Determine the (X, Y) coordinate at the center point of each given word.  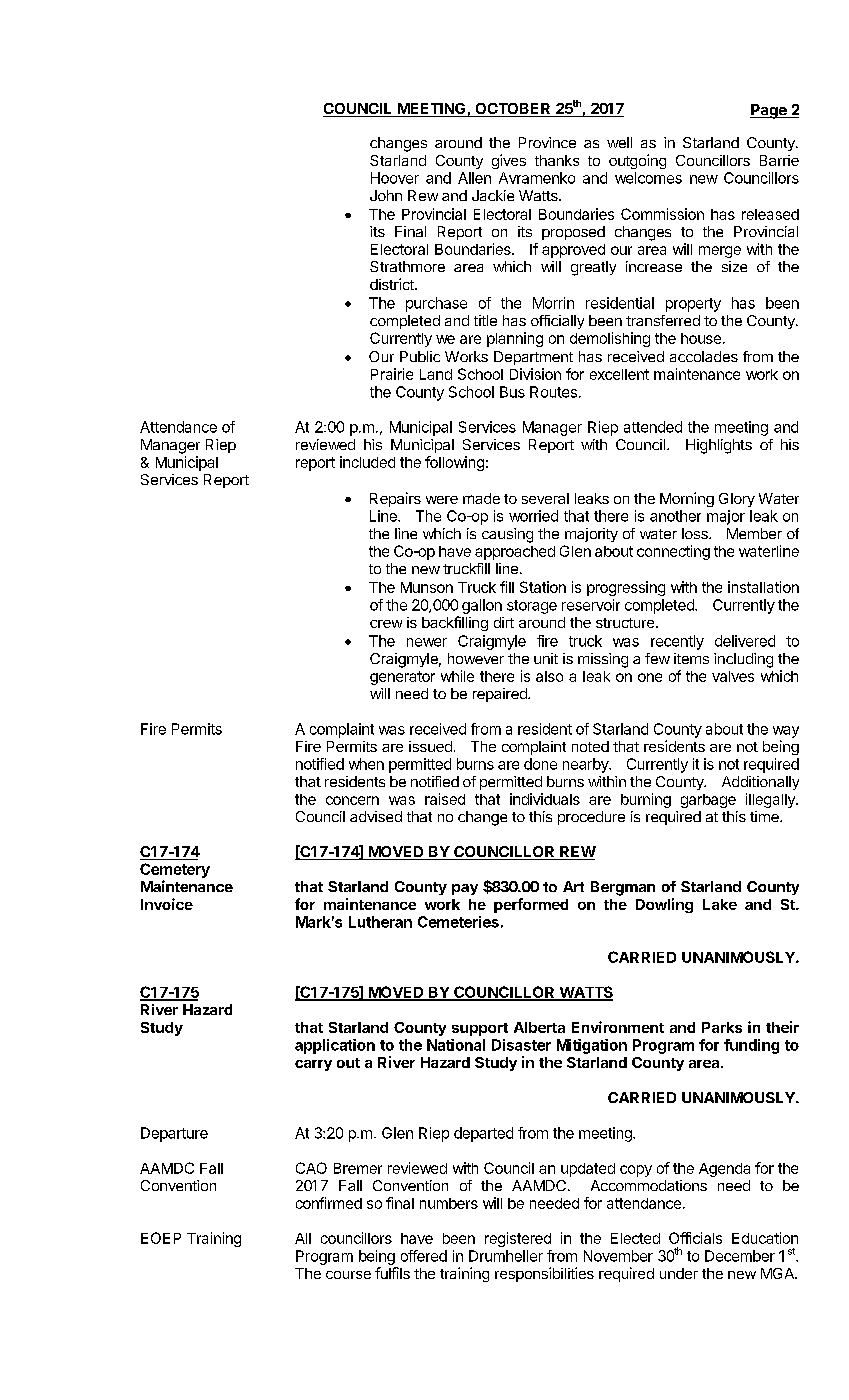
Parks (722, 1027)
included (367, 462)
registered (518, 1239)
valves (733, 676)
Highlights (719, 446)
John (386, 195)
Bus (512, 392)
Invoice (167, 904)
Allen (474, 178)
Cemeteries (458, 922)
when (366, 764)
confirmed (329, 1203)
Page (769, 111)
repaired (501, 695)
